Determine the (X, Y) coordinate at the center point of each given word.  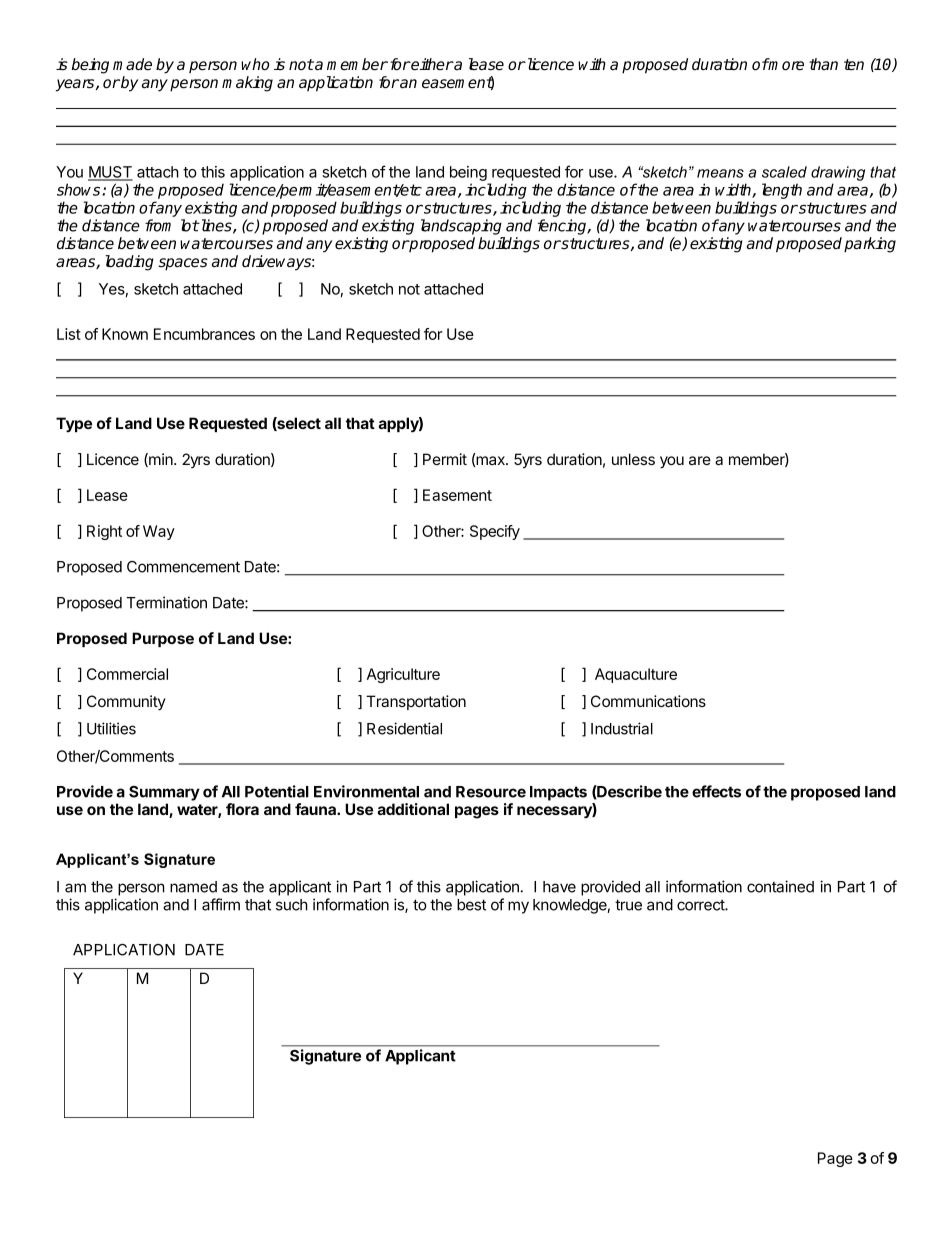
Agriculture (403, 675)
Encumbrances (204, 334)
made (132, 64)
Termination (166, 602)
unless (633, 459)
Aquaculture (636, 675)
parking (870, 245)
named (193, 887)
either (432, 64)
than (823, 64)
